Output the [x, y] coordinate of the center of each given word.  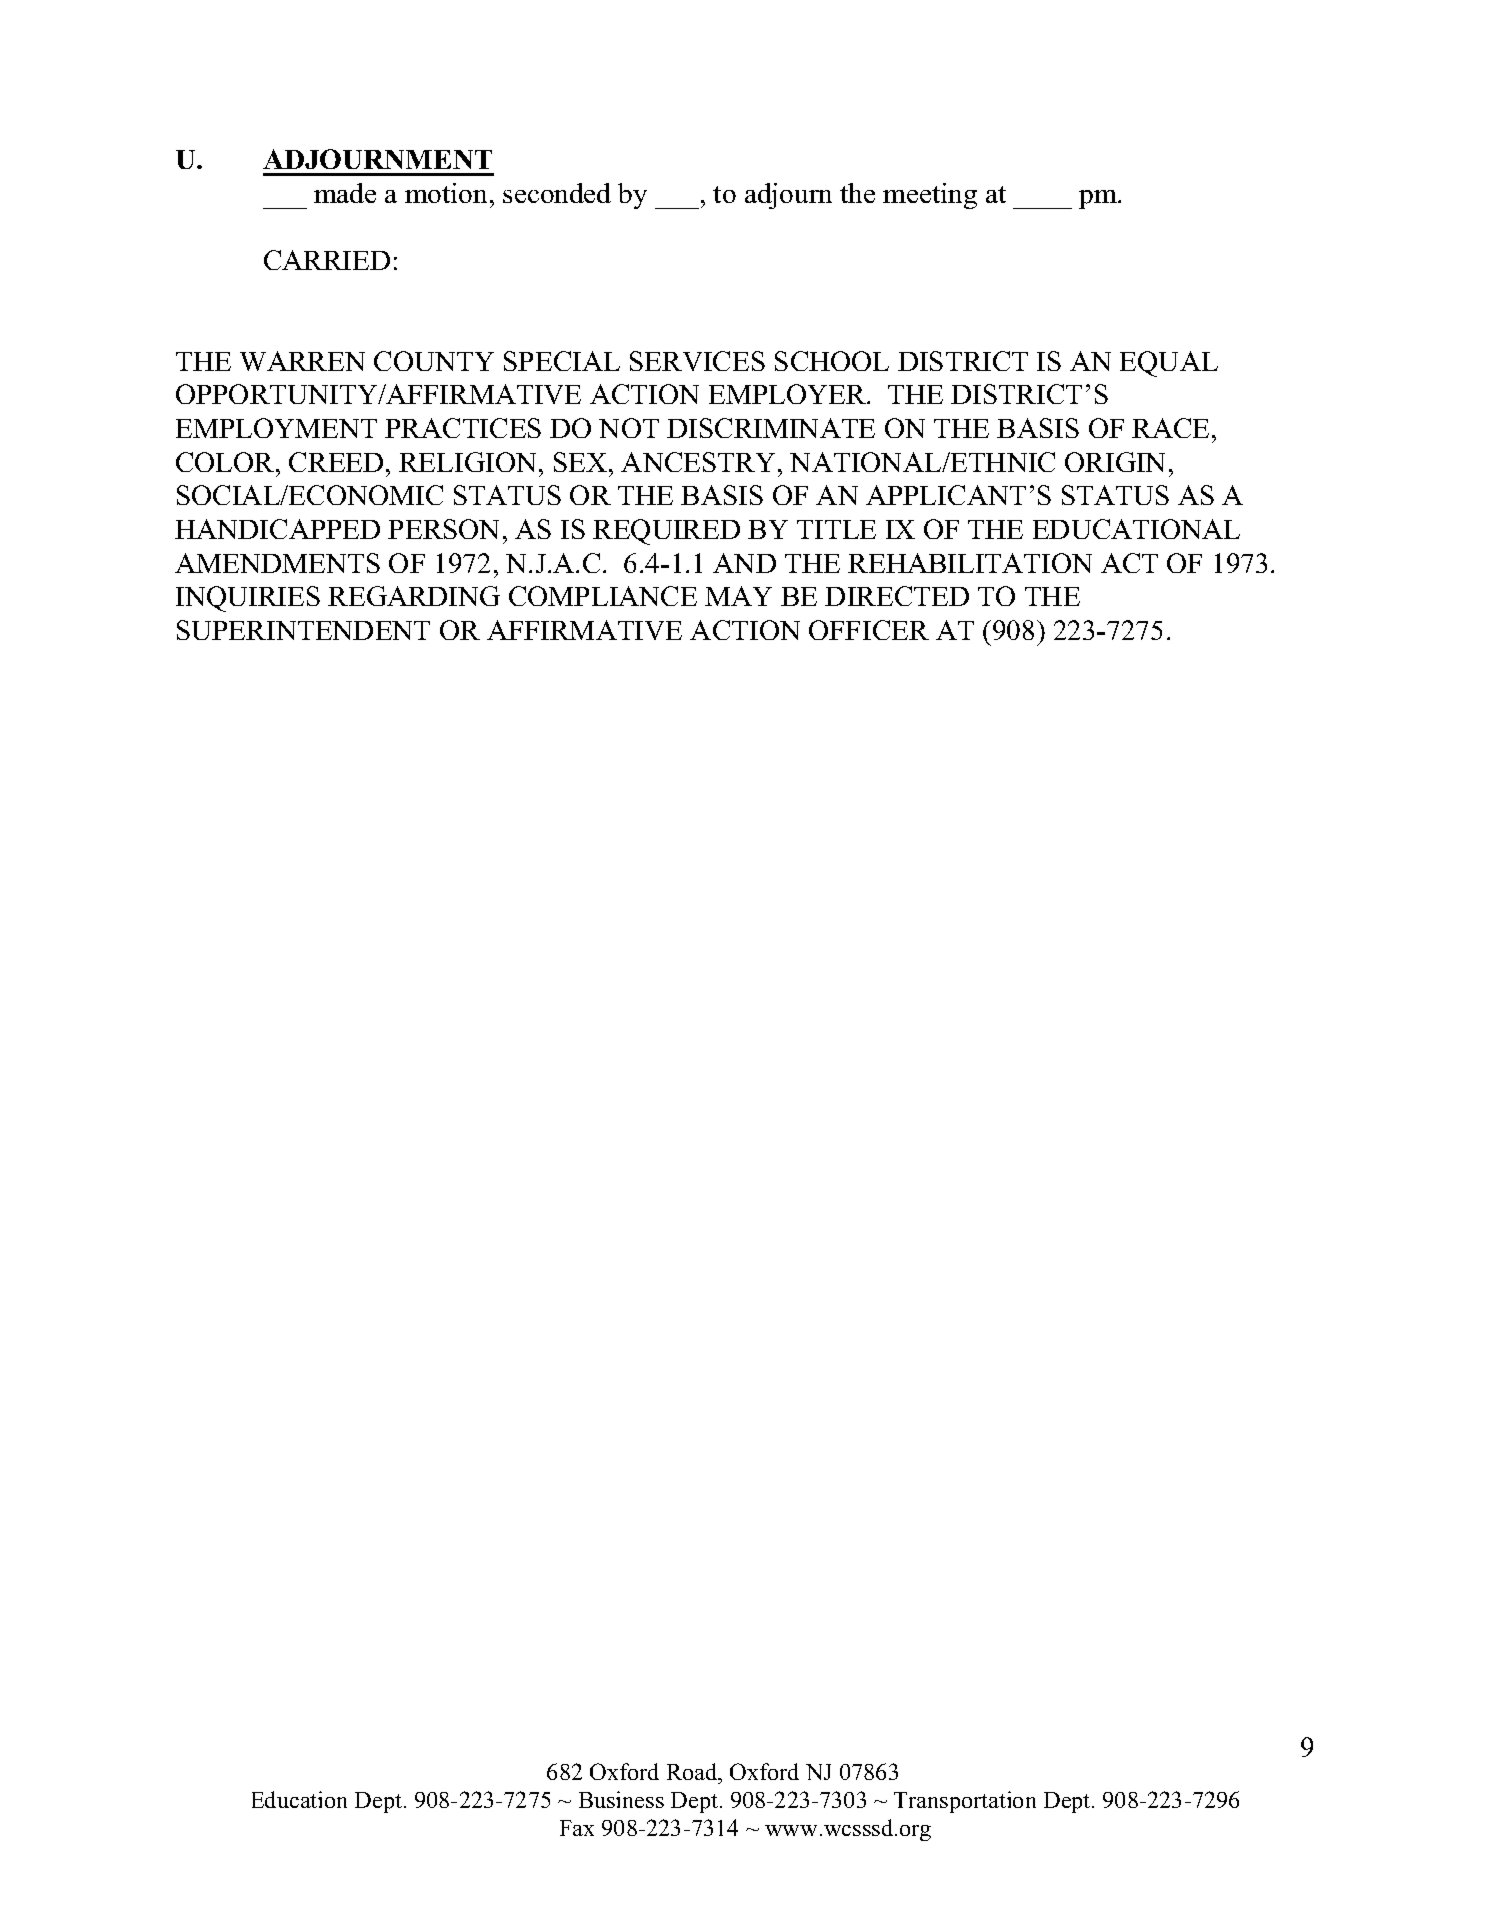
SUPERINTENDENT [303, 630]
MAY [738, 596]
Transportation [965, 1802]
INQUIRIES [248, 599]
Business [621, 1799]
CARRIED [327, 260]
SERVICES [697, 361]
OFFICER [869, 630]
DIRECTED [897, 596]
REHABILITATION [970, 563]
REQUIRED [666, 532]
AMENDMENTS [277, 563]
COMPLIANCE [603, 596]
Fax [577, 1828]
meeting [930, 196]
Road [693, 1771]
